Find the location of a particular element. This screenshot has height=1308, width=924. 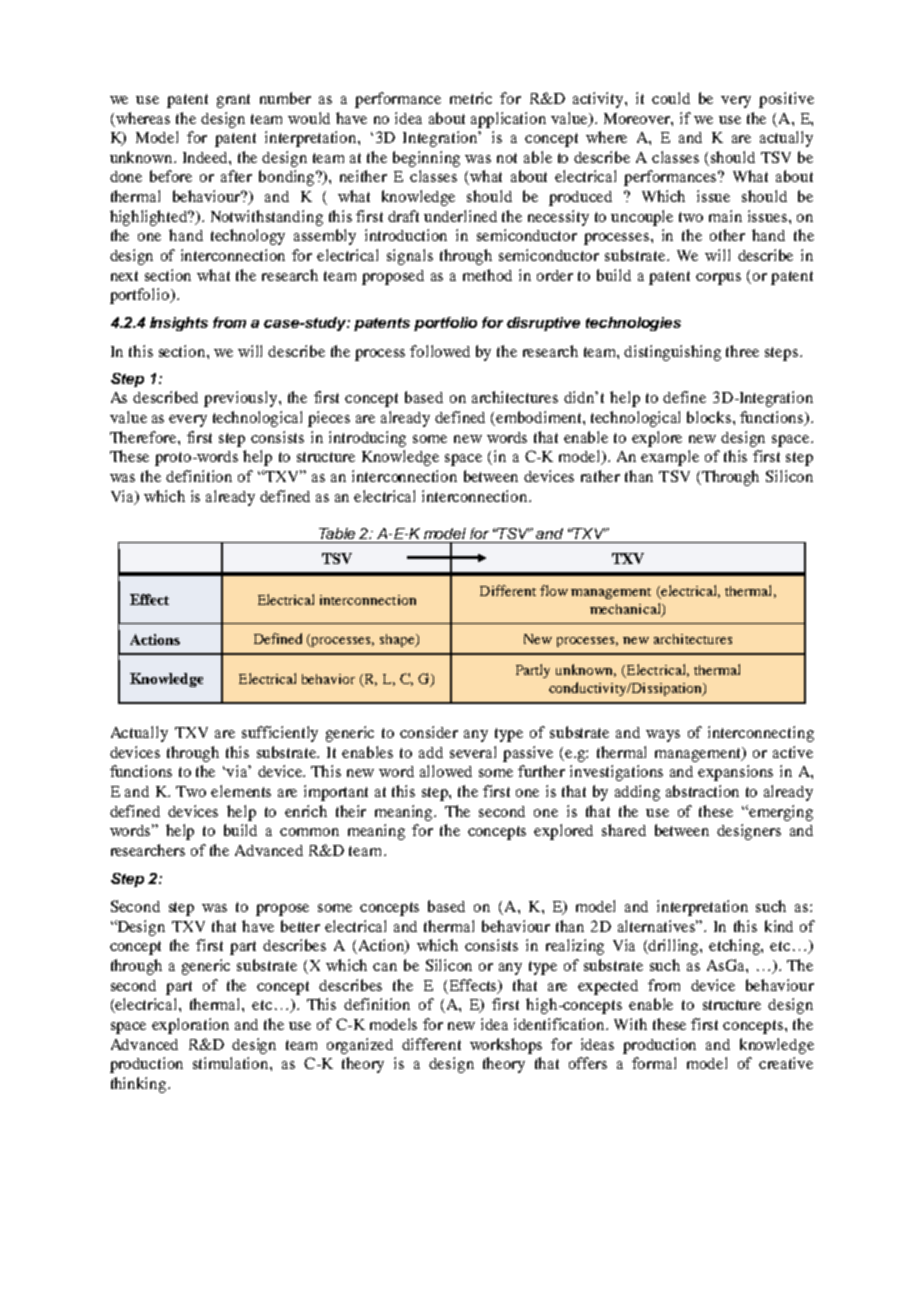

followed is located at coordinates (440, 351).
